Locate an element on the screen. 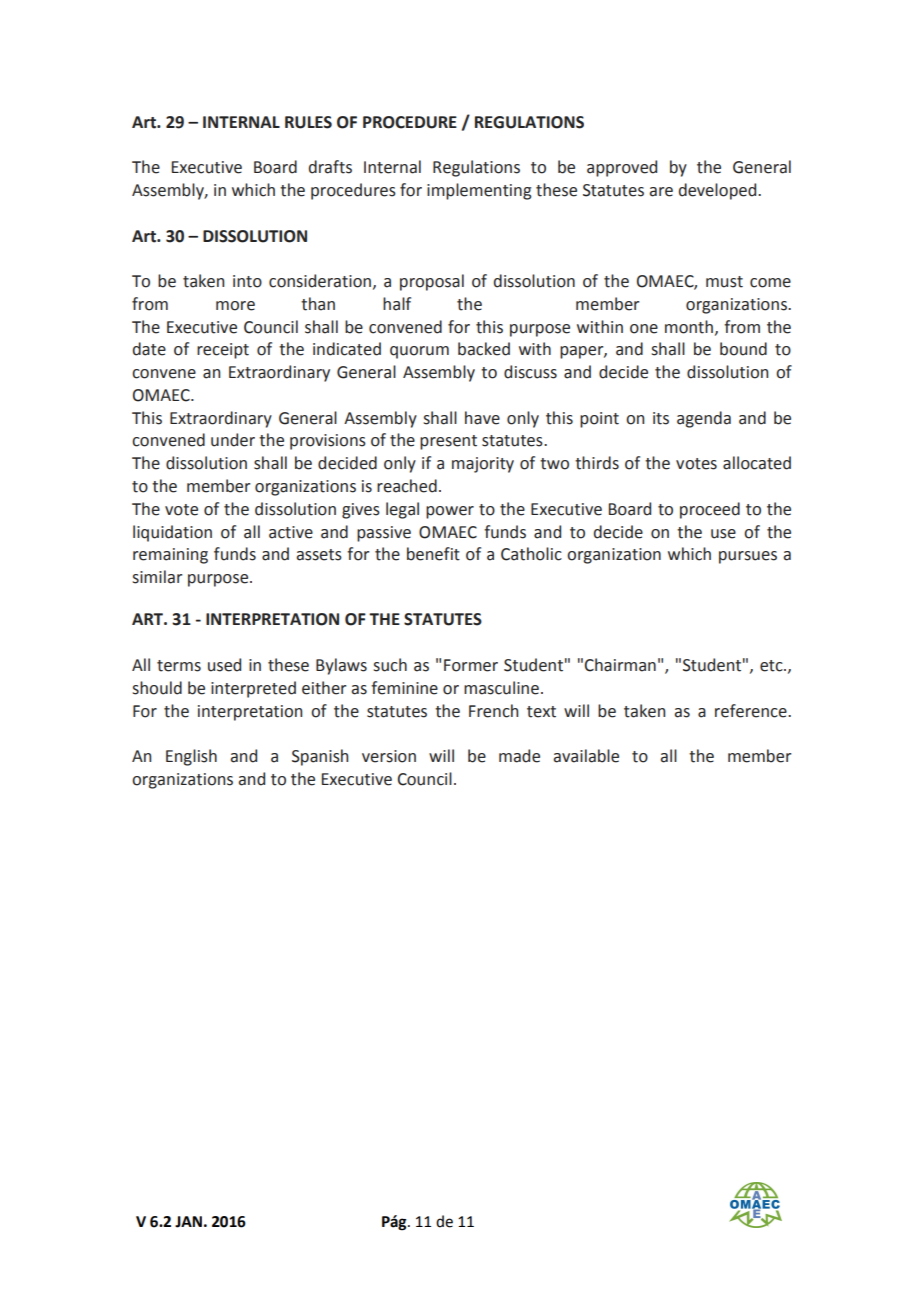 The image size is (924, 1308). implementing is located at coordinates (479, 191).
